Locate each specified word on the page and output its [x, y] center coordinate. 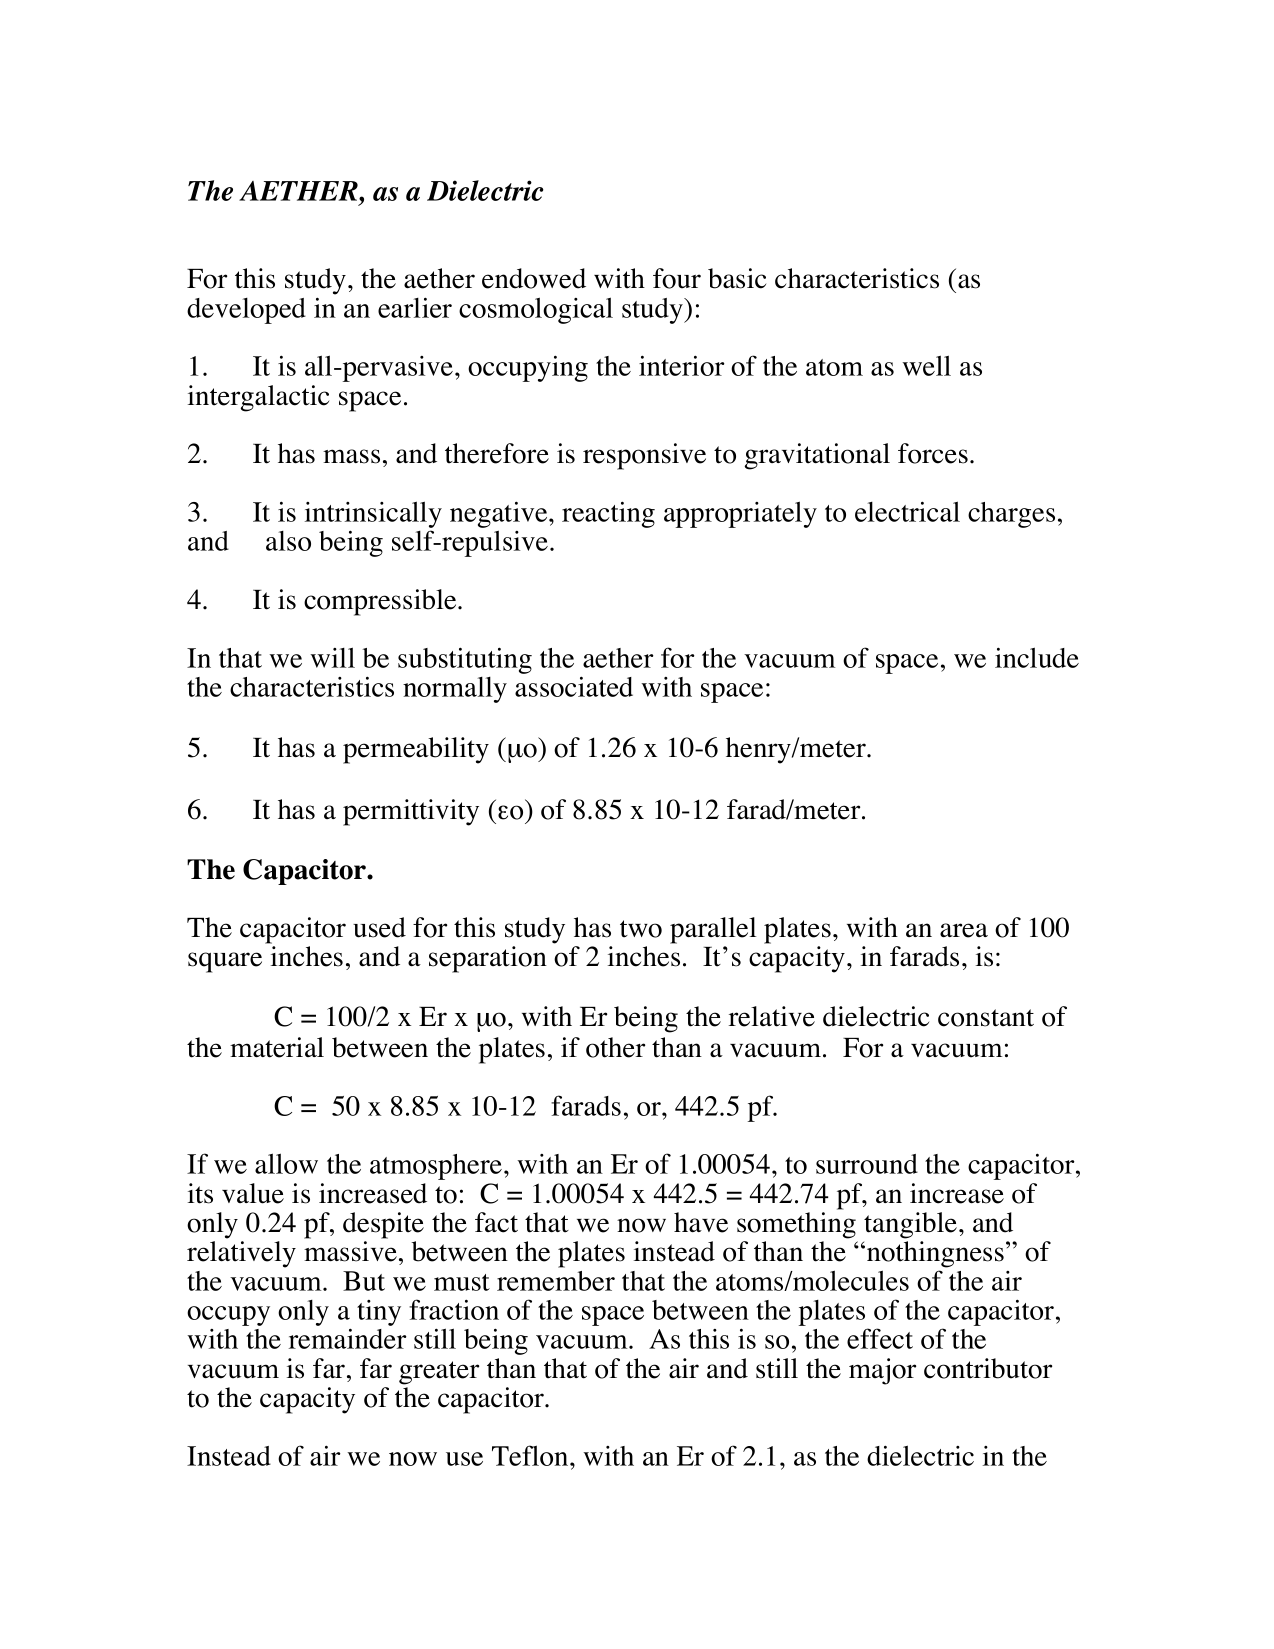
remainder [348, 1338]
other [615, 1047]
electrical [907, 511]
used [379, 927]
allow [286, 1163]
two [641, 929]
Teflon [531, 1455]
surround [867, 1164]
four [677, 278]
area [964, 930]
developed [246, 311]
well [926, 365]
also [288, 541]
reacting [608, 514]
